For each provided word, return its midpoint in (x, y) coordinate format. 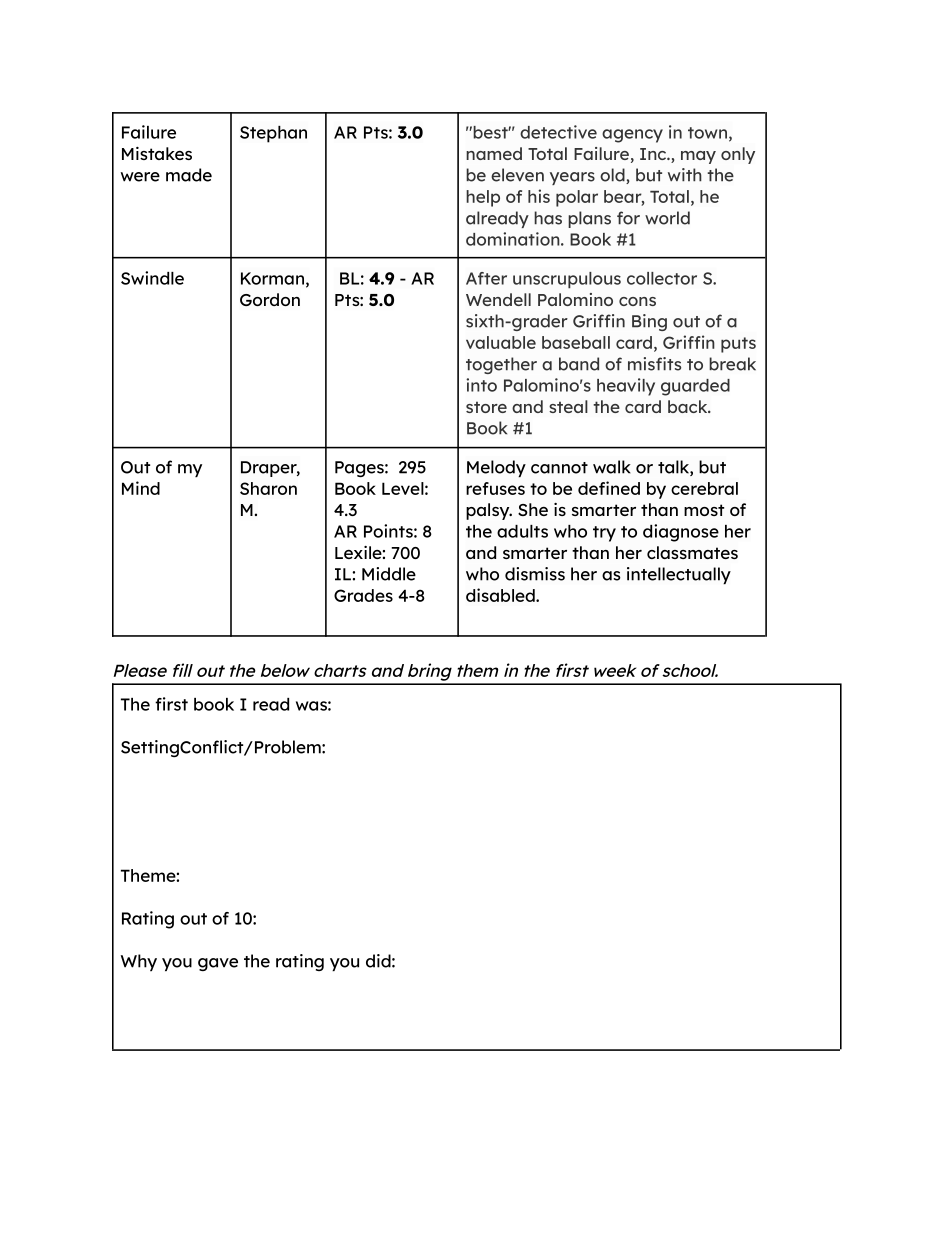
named (494, 153)
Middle (389, 574)
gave (218, 964)
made (189, 175)
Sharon (268, 488)
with (685, 175)
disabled (501, 595)
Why (139, 962)
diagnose (681, 533)
